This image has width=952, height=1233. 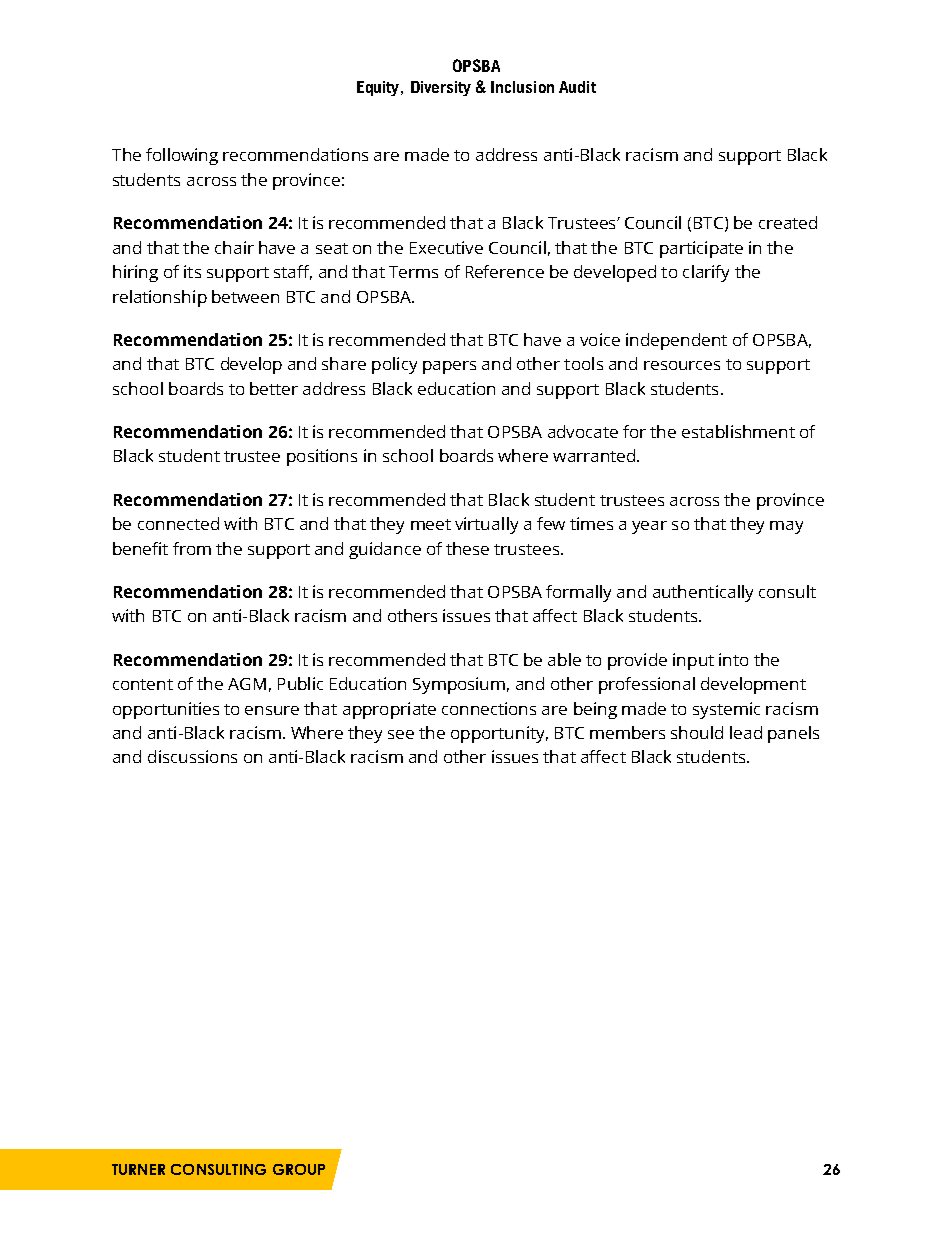 What do you see at coordinates (138, 1169) in the image?
I see `TURNER` at bounding box center [138, 1169].
